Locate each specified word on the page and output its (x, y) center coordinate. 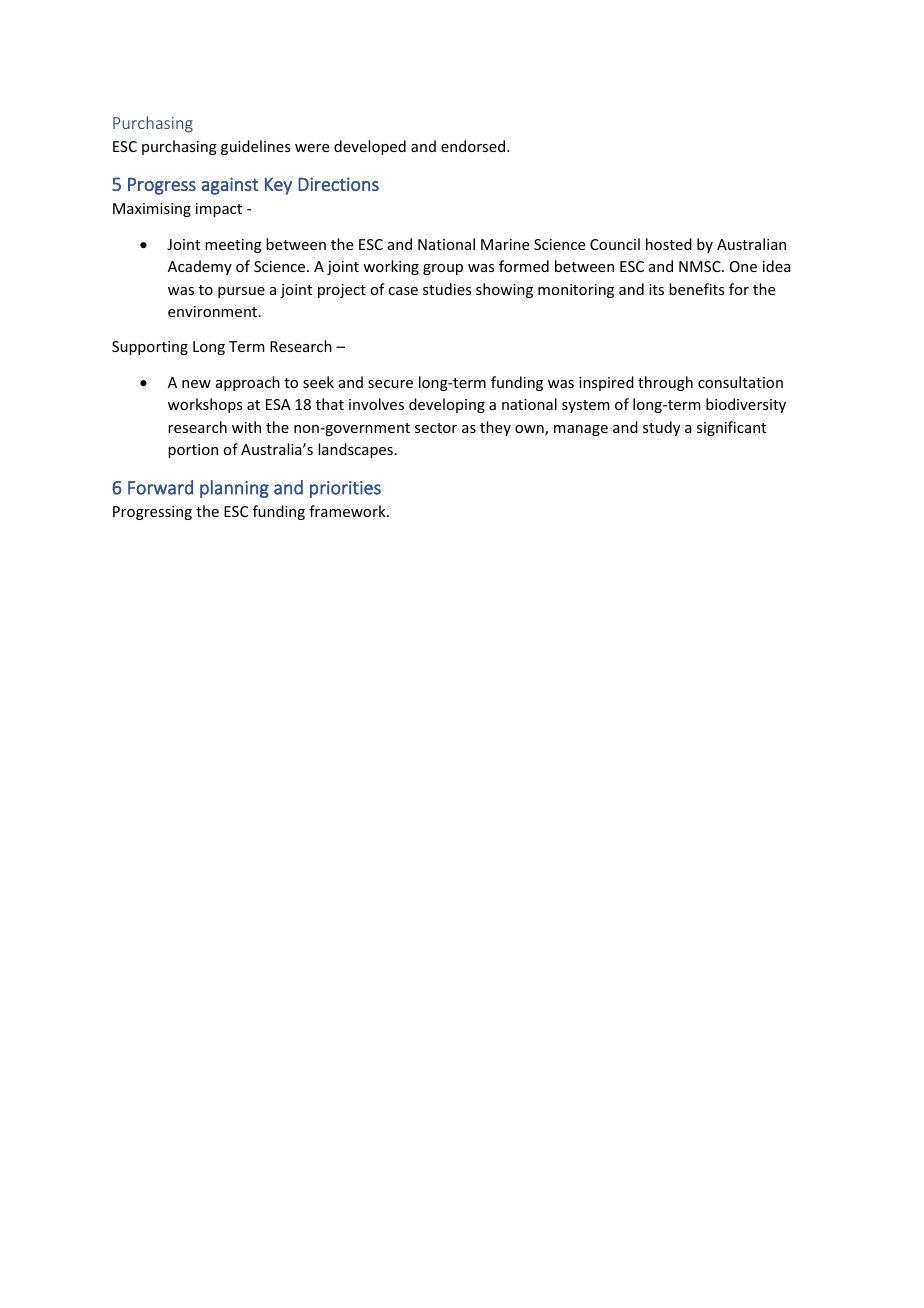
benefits (696, 289)
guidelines (255, 147)
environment (212, 311)
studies (447, 289)
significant (731, 428)
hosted (669, 244)
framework (348, 511)
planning (234, 489)
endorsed (474, 146)
